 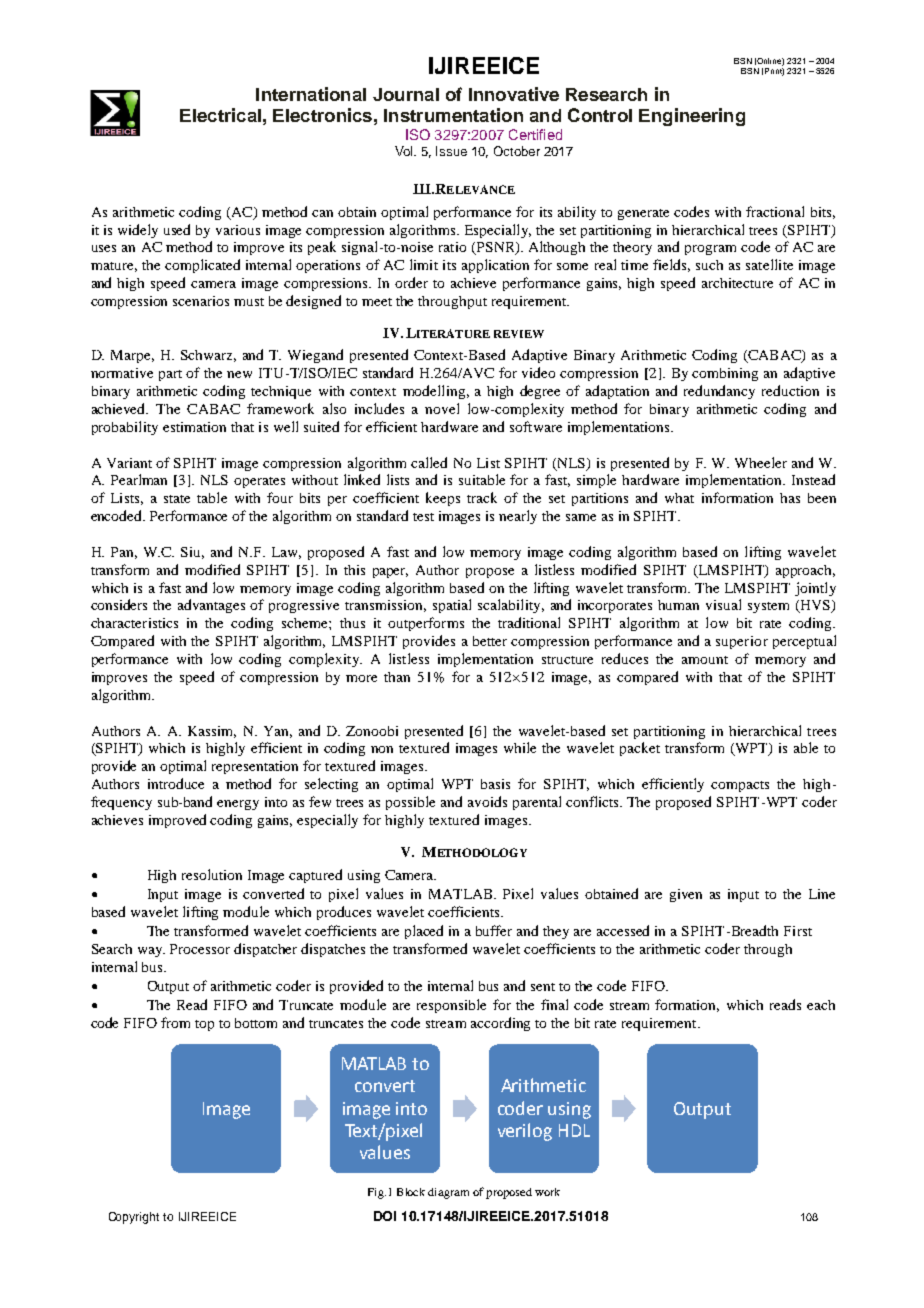 What do you see at coordinates (740, 786) in the image?
I see `compacts` at bounding box center [740, 786].
